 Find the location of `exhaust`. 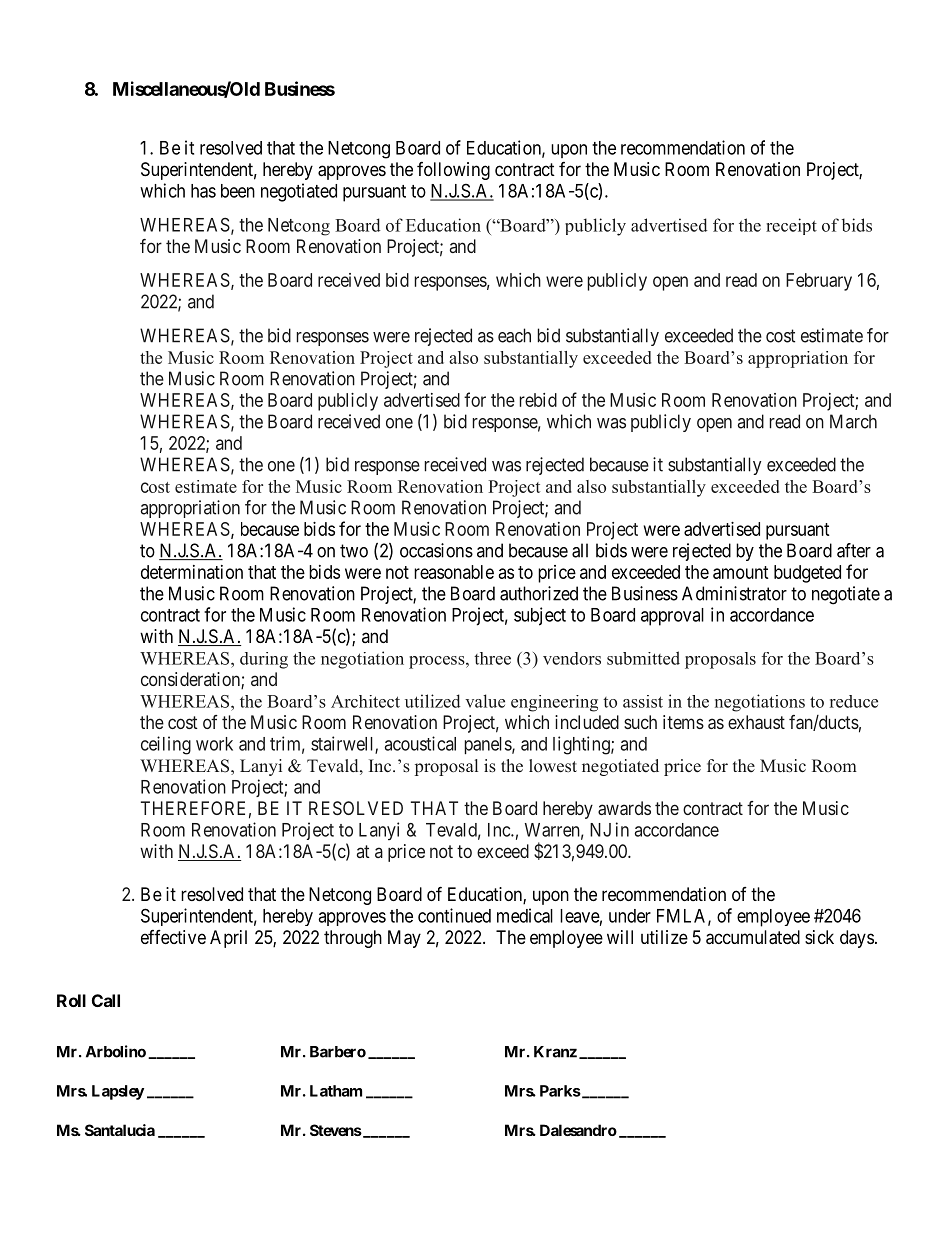

exhaust is located at coordinates (756, 722).
